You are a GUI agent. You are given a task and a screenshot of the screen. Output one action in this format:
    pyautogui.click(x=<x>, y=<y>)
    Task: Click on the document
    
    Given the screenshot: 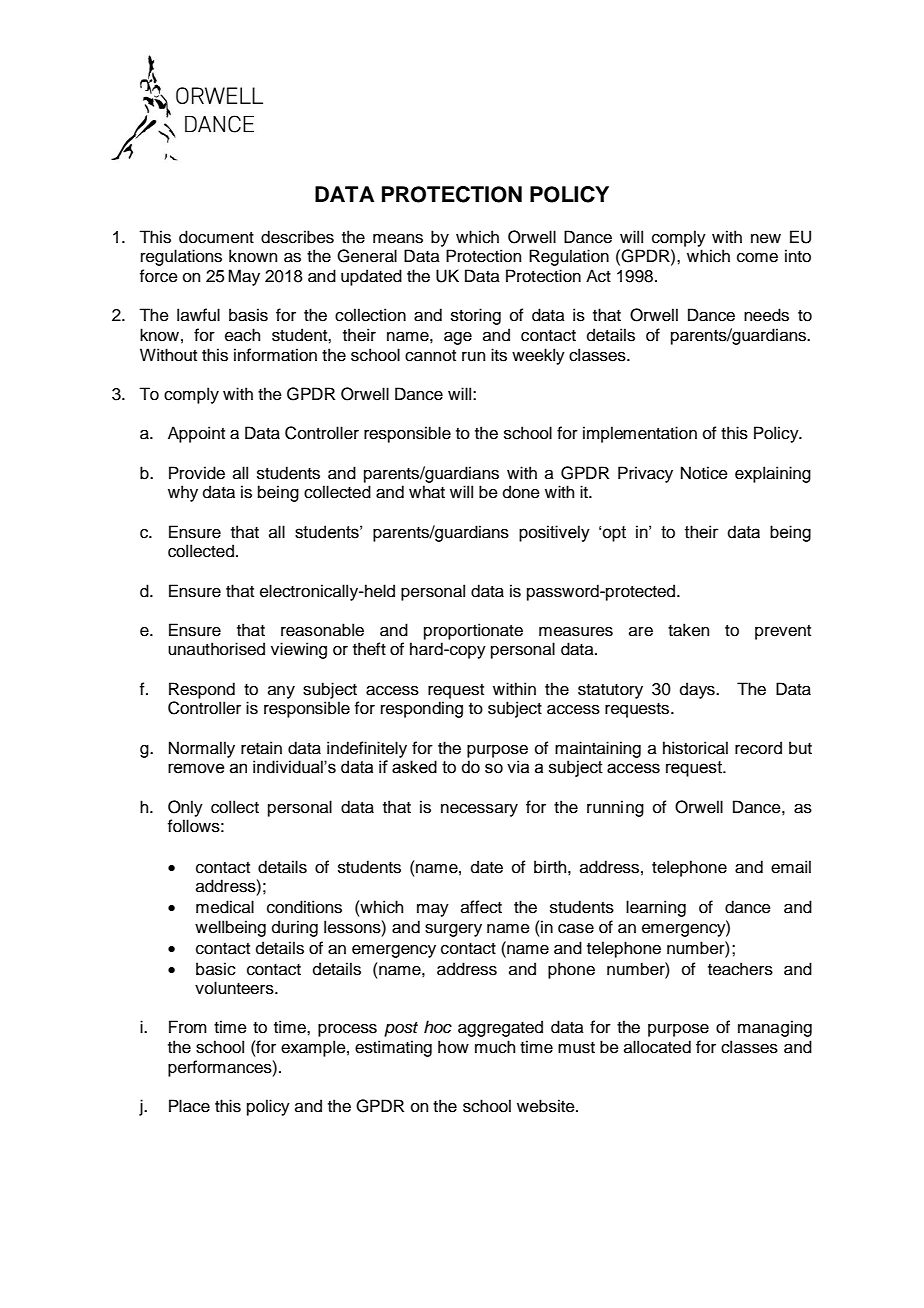 What is the action you would take?
    pyautogui.click(x=216, y=237)
